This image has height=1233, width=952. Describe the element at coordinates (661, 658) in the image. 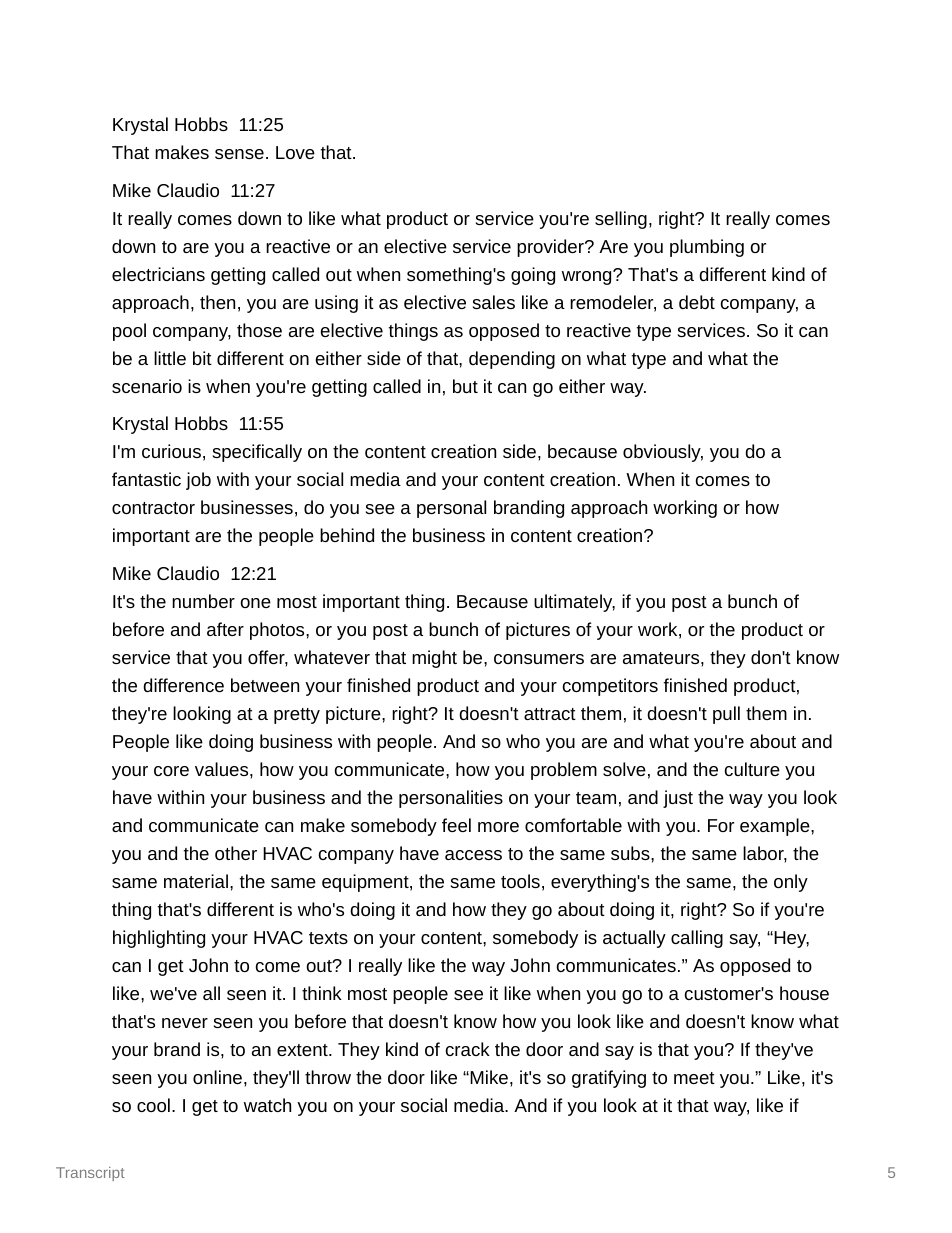

I see `amateurs` at that location.
